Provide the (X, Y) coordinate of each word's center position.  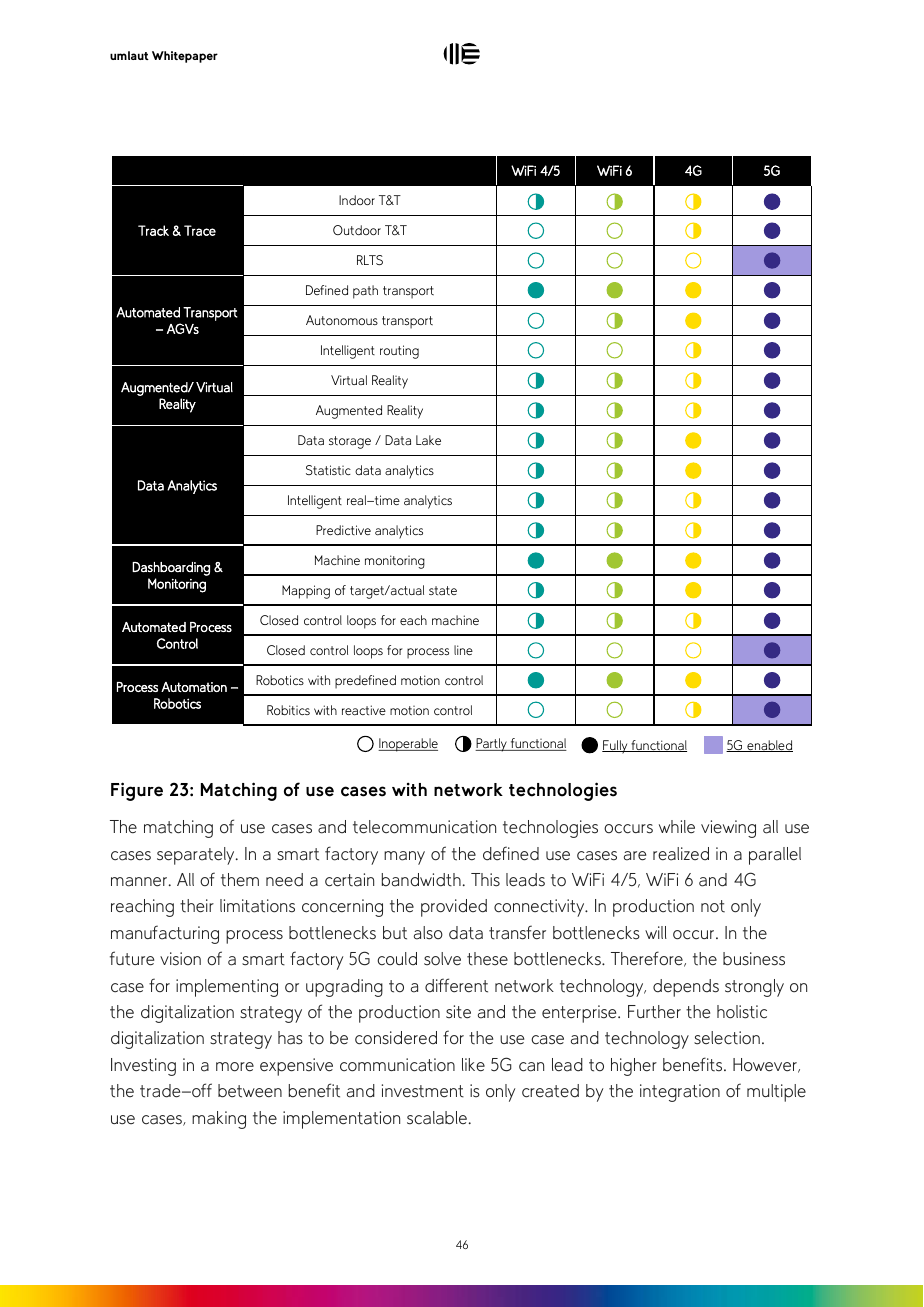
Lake (428, 440)
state (443, 591)
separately (197, 856)
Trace (200, 230)
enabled (769, 746)
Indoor (357, 200)
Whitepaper (185, 57)
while (677, 827)
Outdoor (357, 230)
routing (399, 352)
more (235, 1067)
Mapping (306, 592)
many (404, 858)
